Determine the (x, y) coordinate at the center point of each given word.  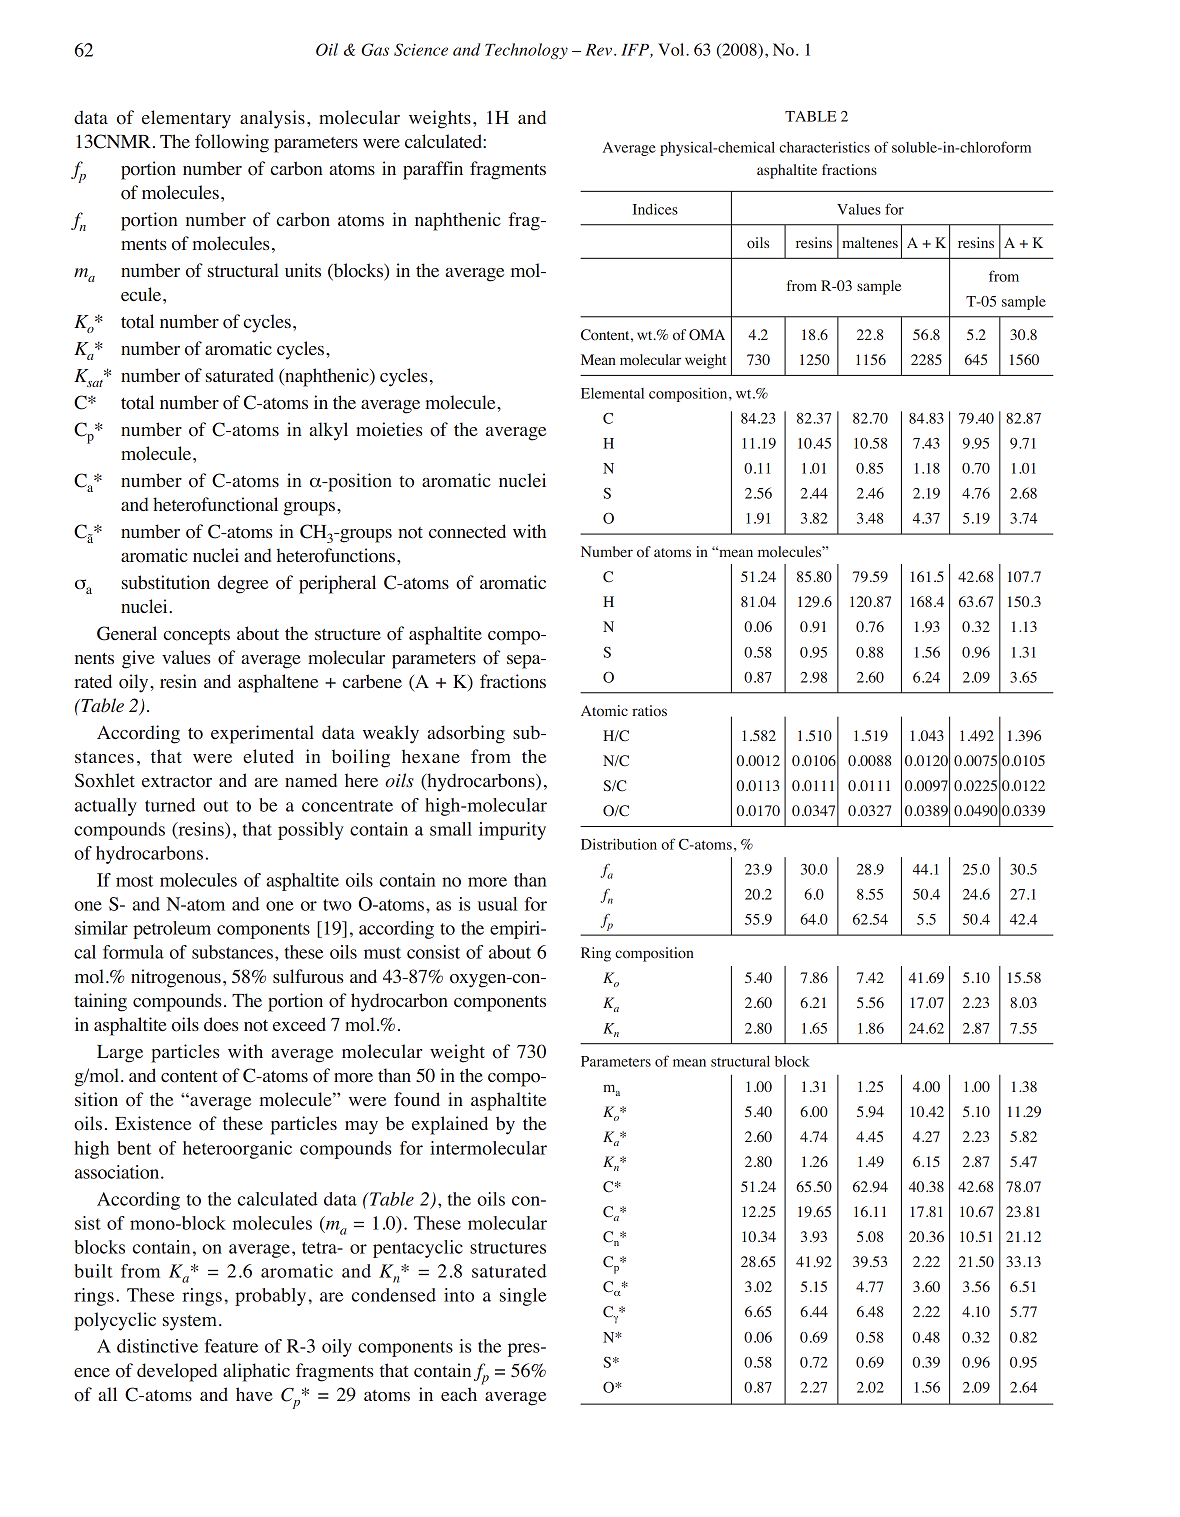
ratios (649, 711)
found (417, 1099)
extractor (177, 782)
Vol (672, 49)
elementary (186, 119)
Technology (526, 51)
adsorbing (466, 734)
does (221, 1024)
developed (177, 1372)
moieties (389, 429)
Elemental (612, 393)
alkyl (328, 431)
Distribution (619, 844)
